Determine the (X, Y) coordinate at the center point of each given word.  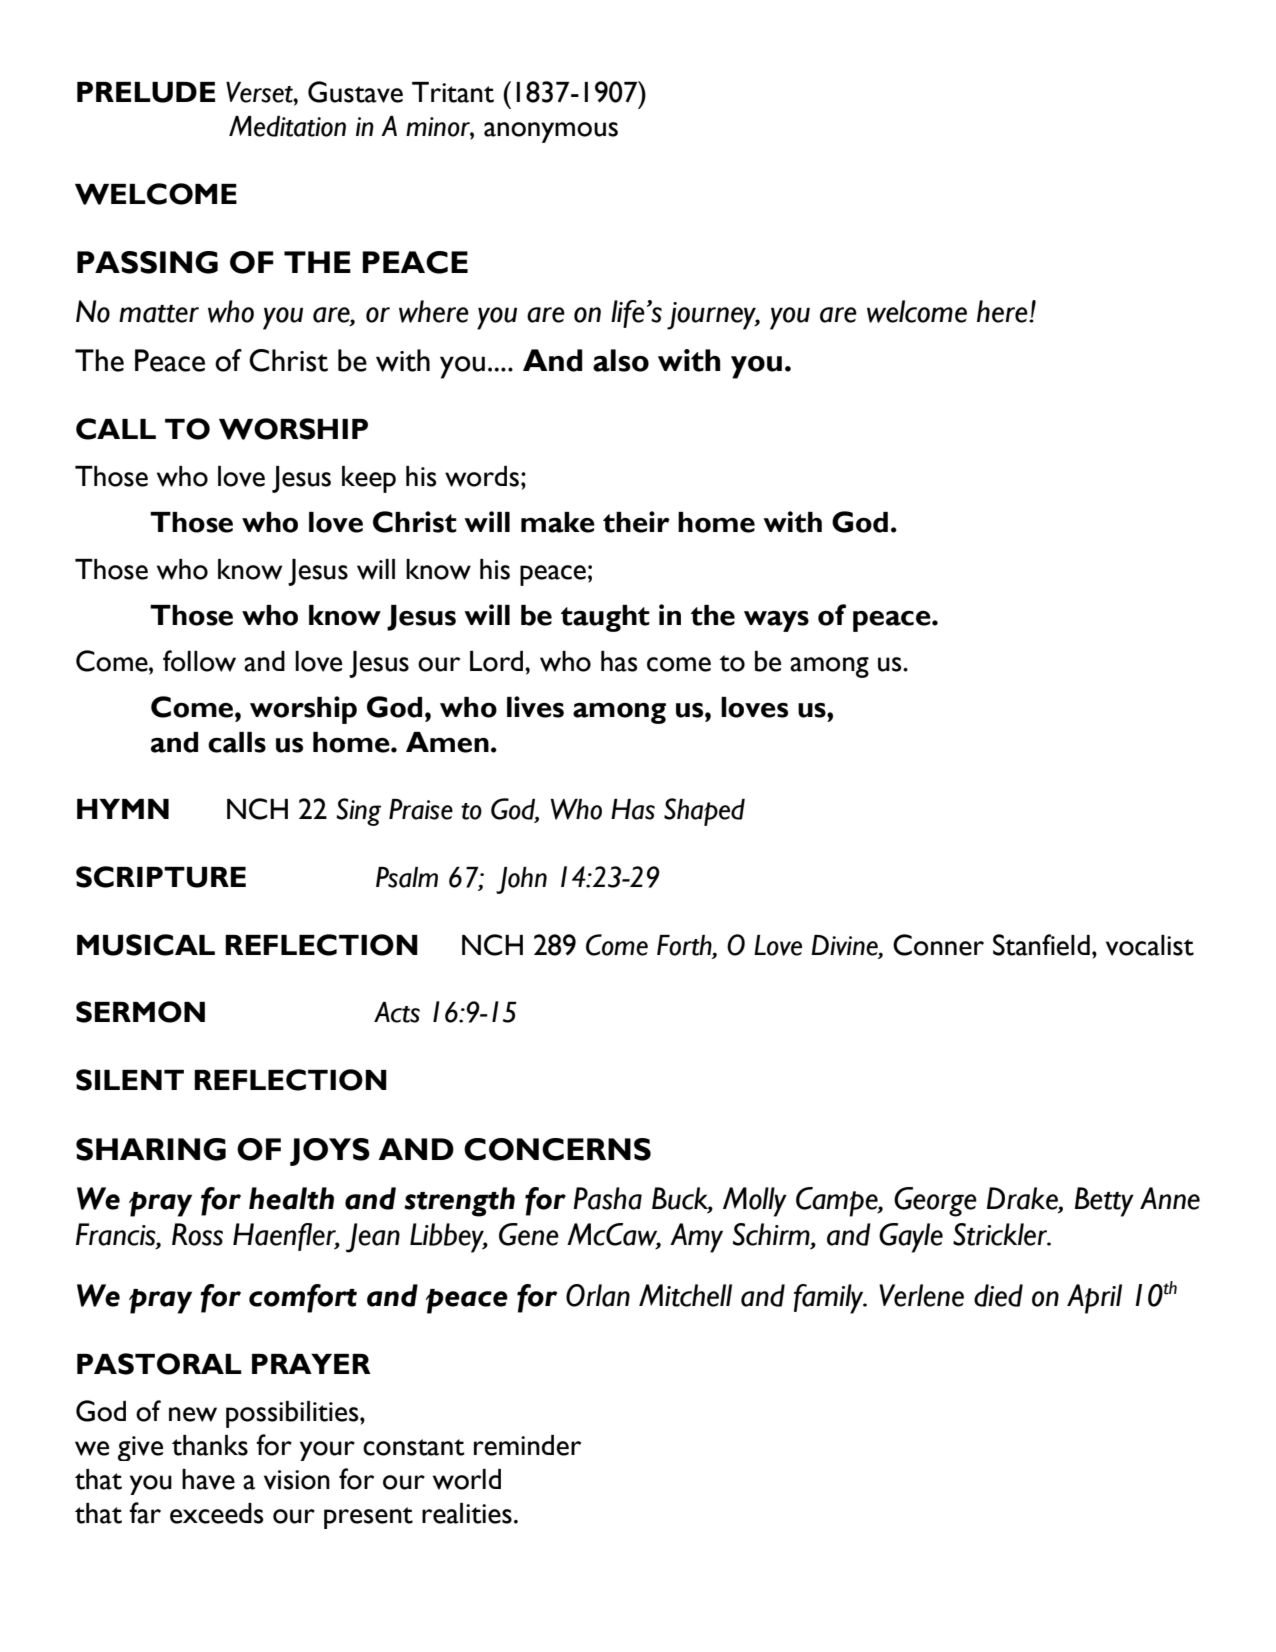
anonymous (551, 132)
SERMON (140, 1012)
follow (199, 661)
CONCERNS (557, 1149)
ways (776, 621)
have (208, 1479)
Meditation (287, 126)
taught (605, 618)
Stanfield (1041, 945)
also (621, 360)
